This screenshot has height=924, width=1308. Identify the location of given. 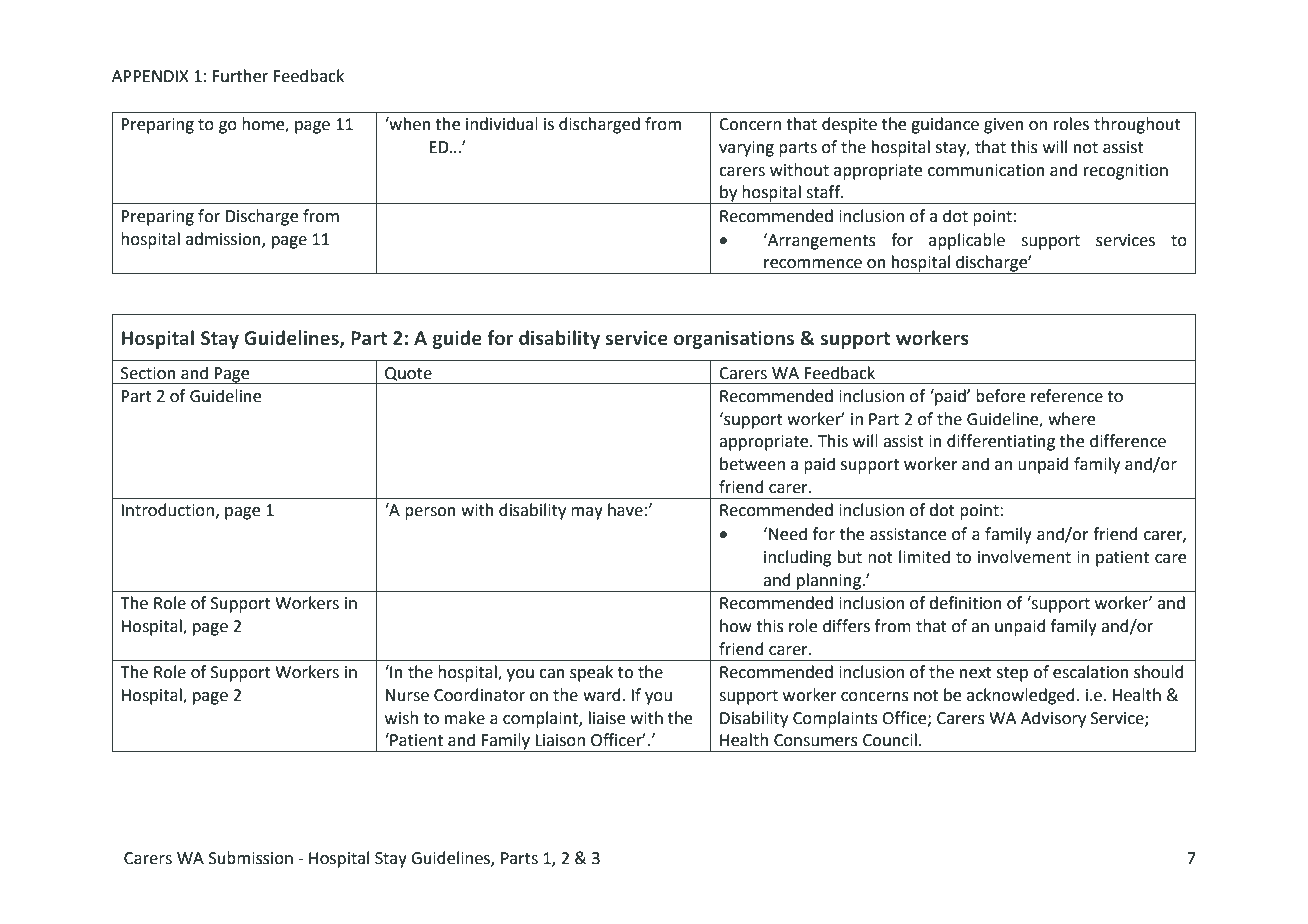
(1004, 126).
